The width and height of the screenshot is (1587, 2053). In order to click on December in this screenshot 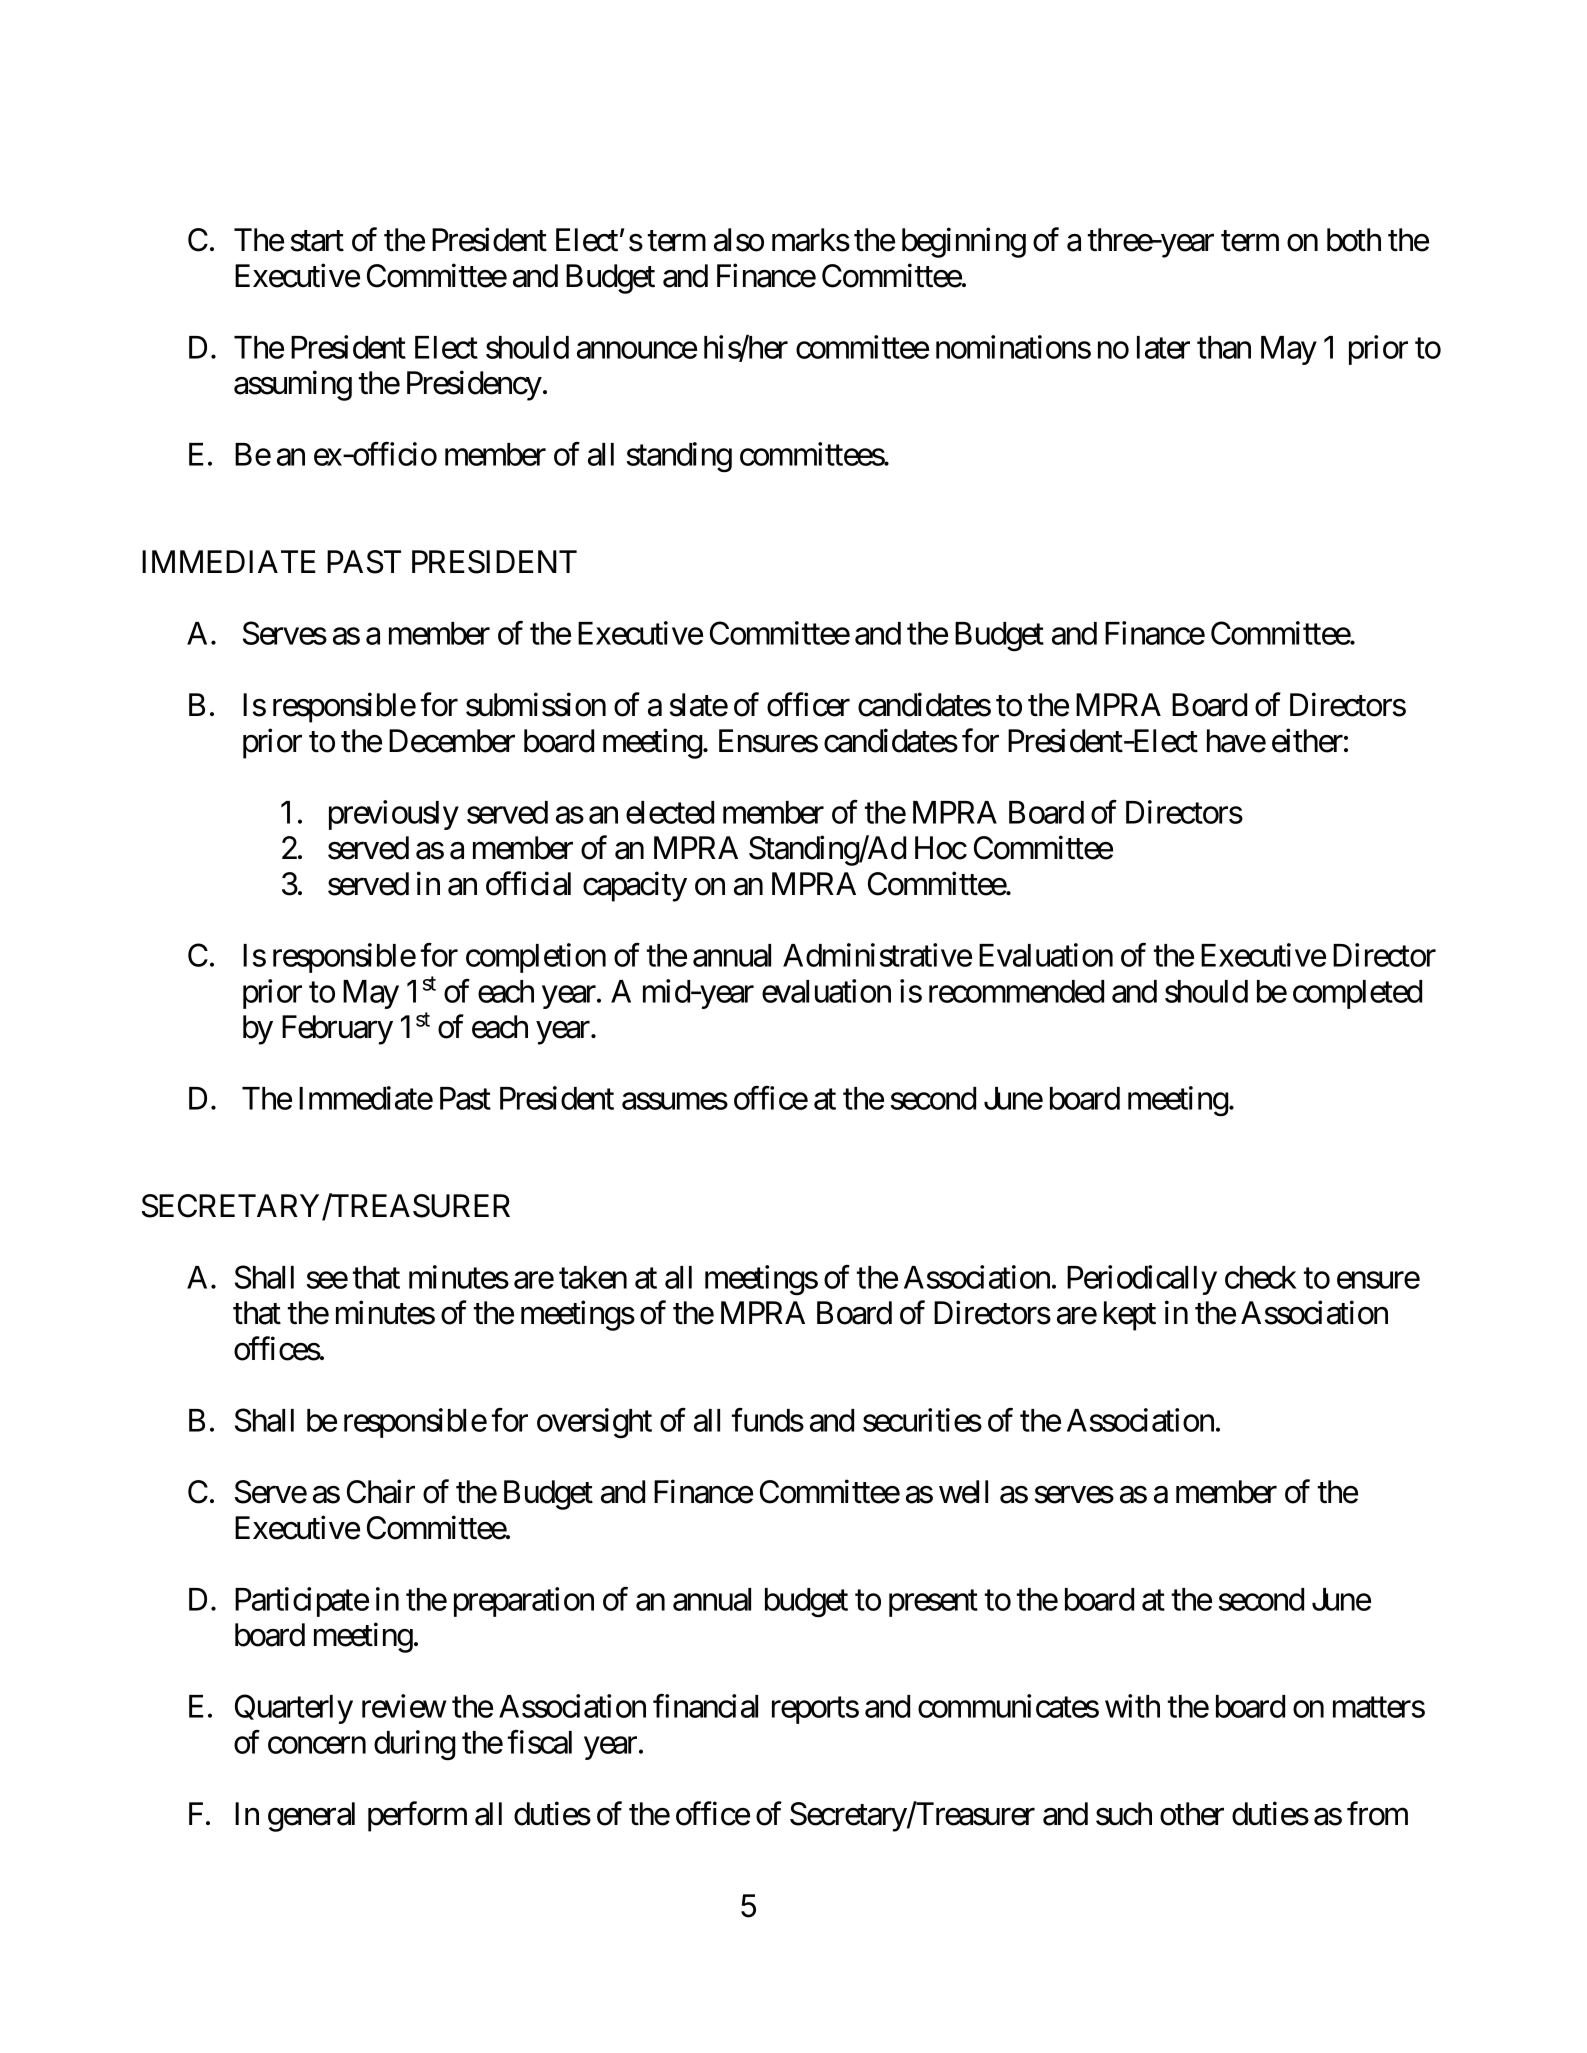, I will do `click(452, 741)`.
